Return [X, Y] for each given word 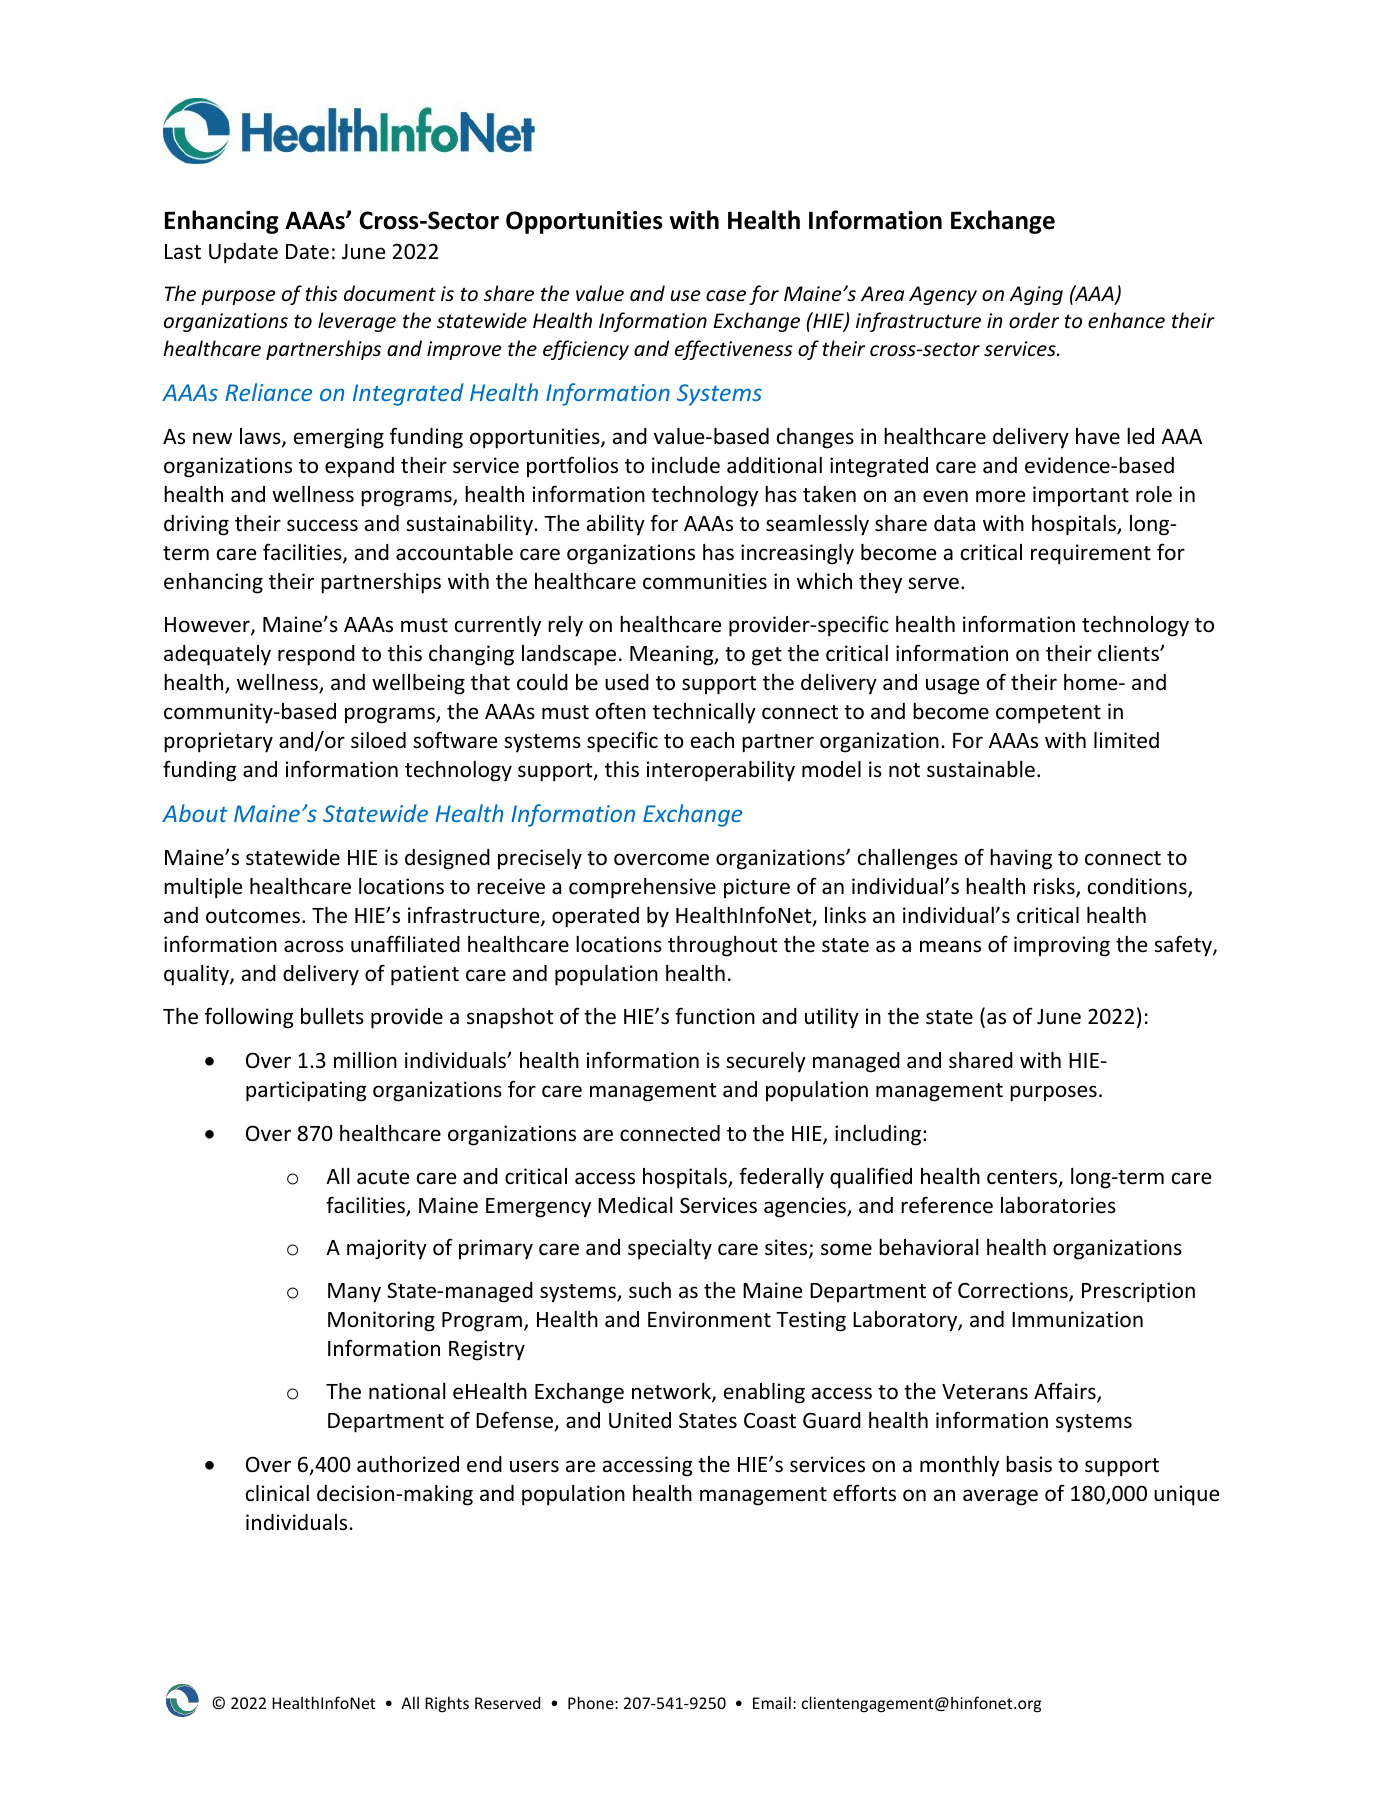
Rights [447, 1704]
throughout [722, 946]
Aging [1036, 295]
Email [772, 1702]
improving [1062, 946]
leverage [357, 322]
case [726, 296]
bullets [332, 1016]
